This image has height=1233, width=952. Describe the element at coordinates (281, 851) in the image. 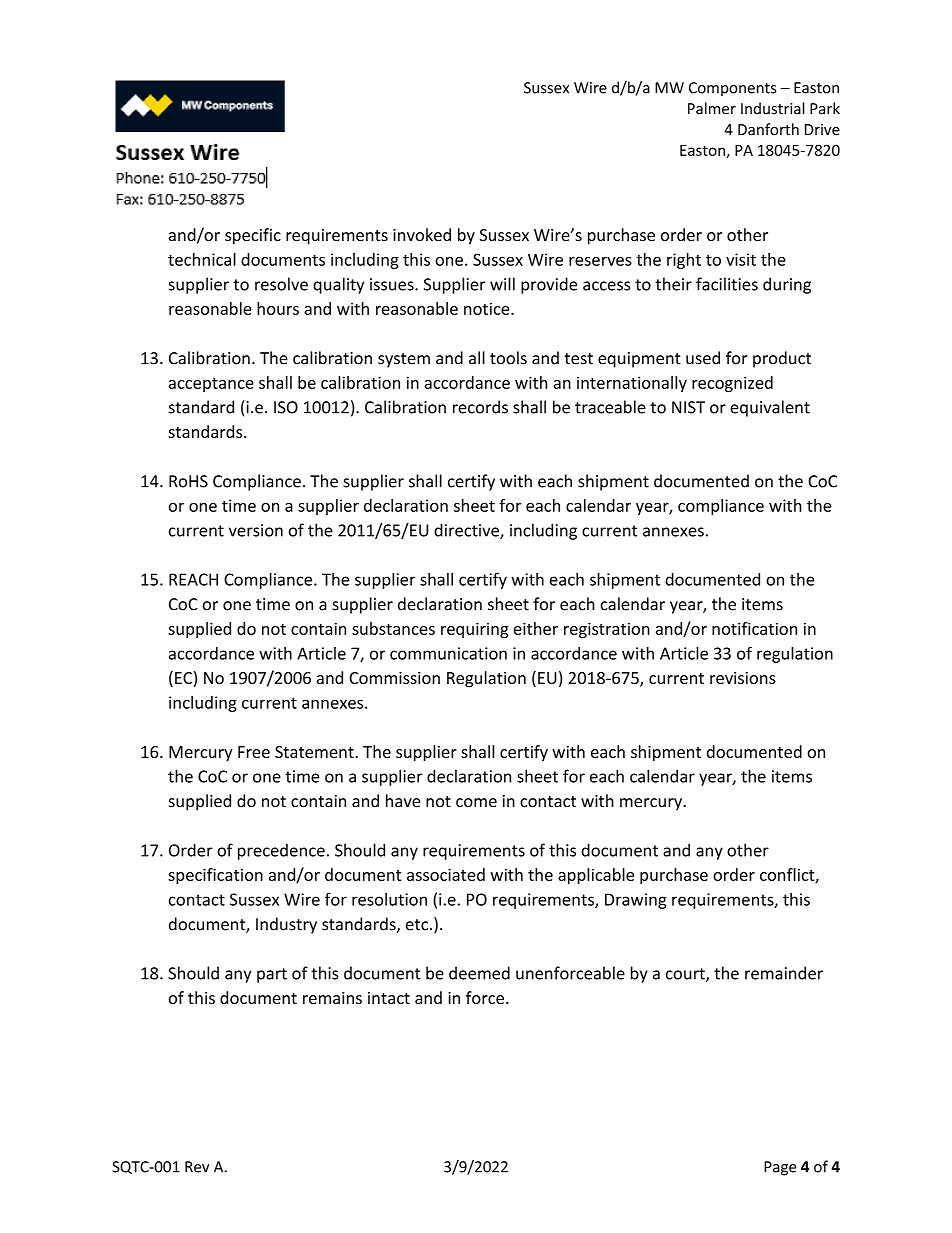

I see `precedence` at that location.
